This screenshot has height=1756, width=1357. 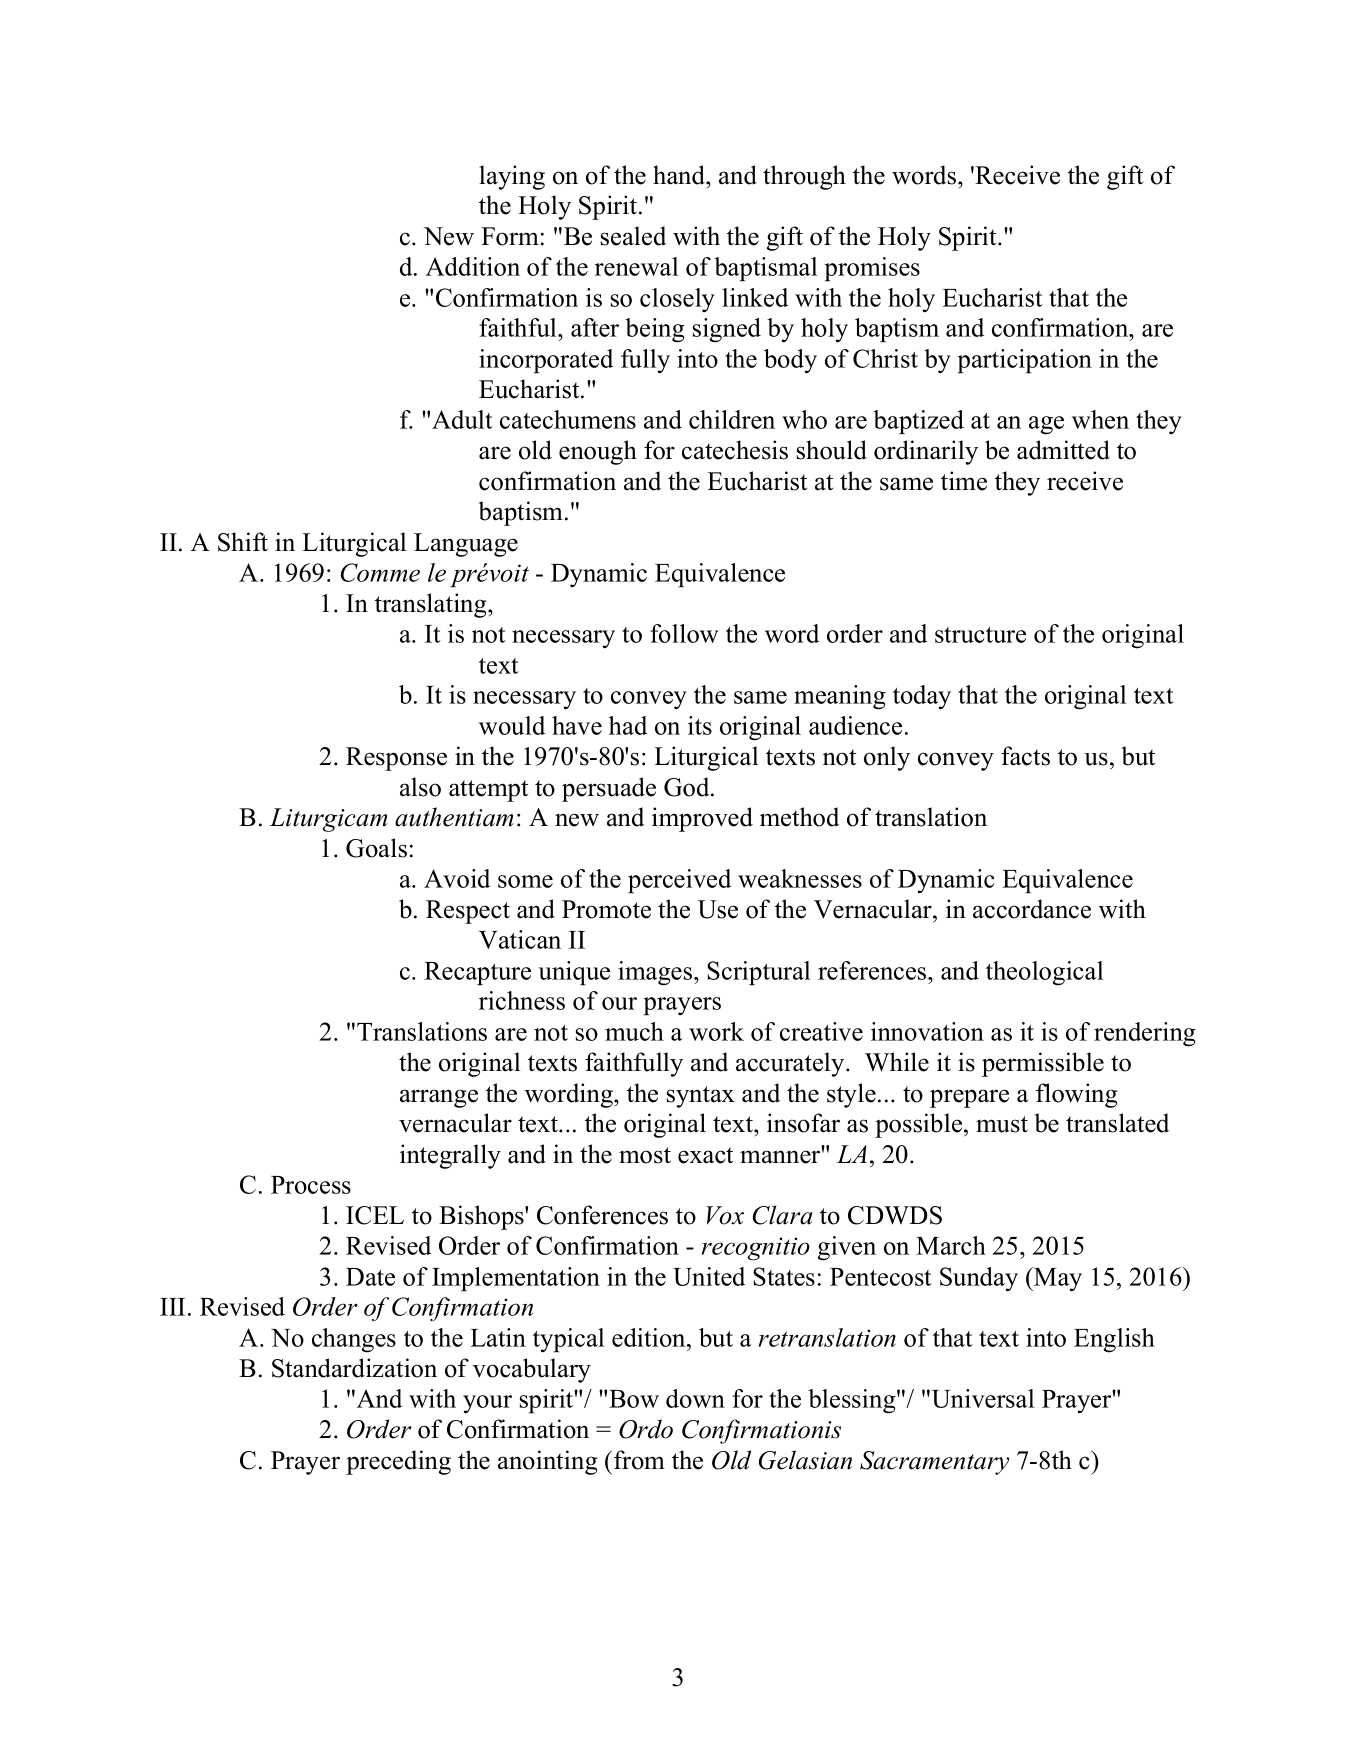 I want to click on Addition, so click(x=473, y=266).
